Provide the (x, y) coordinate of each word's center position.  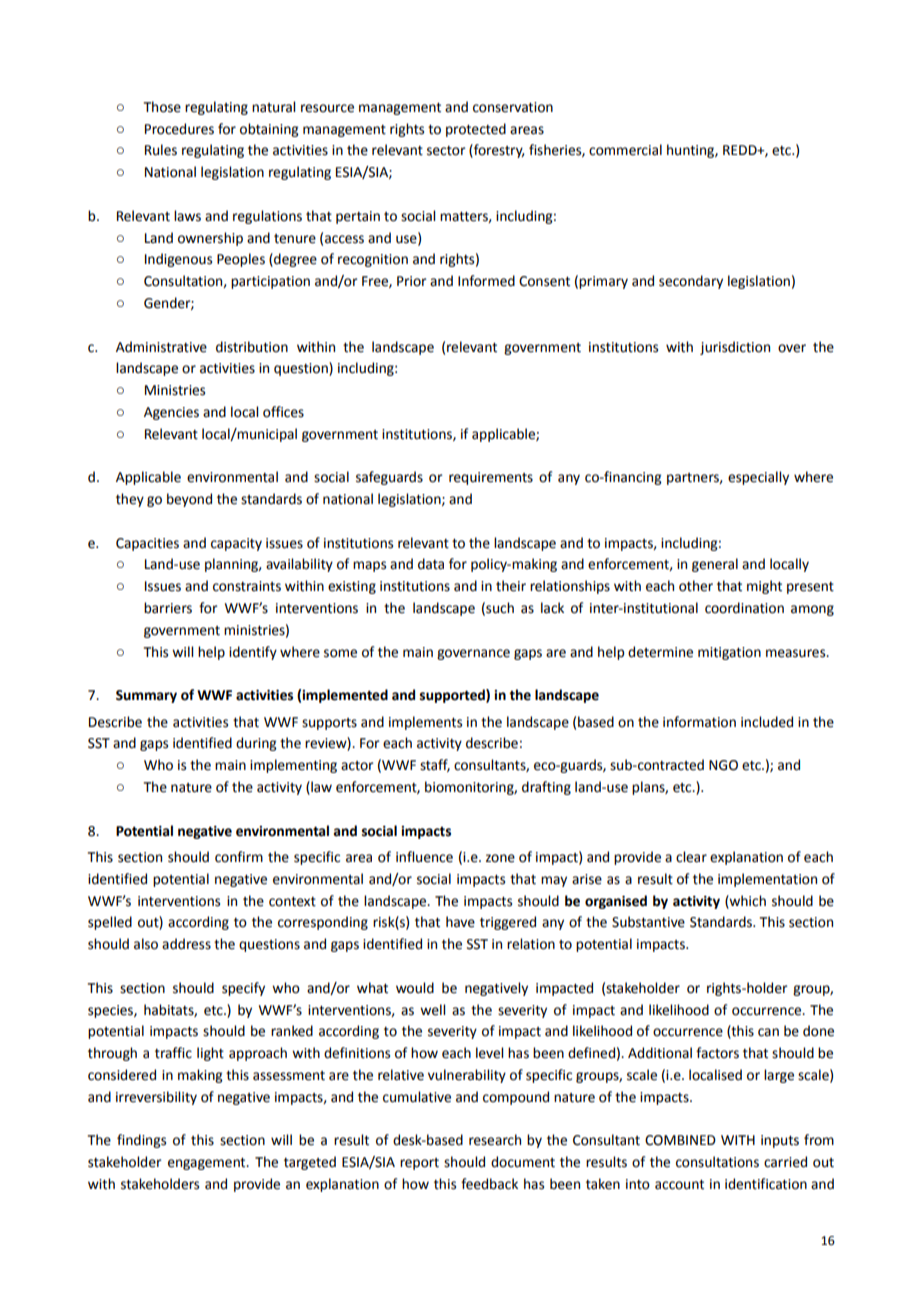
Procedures (179, 129)
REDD (741, 150)
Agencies (171, 413)
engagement (208, 1164)
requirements (491, 478)
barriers (168, 608)
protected (476, 130)
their (511, 586)
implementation (767, 880)
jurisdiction (735, 348)
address (186, 944)
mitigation (729, 653)
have (460, 922)
